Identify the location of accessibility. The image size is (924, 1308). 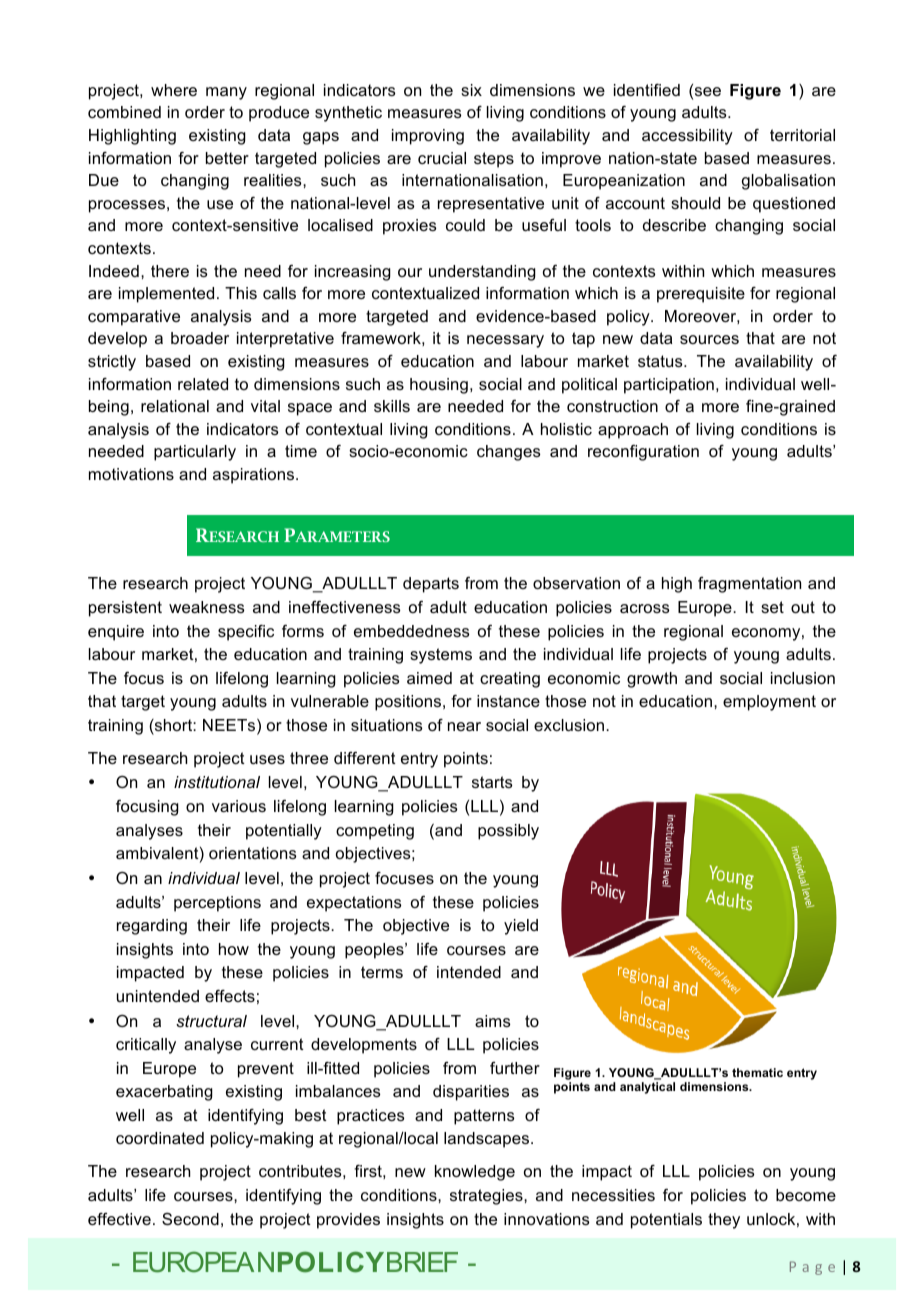
(687, 137).
